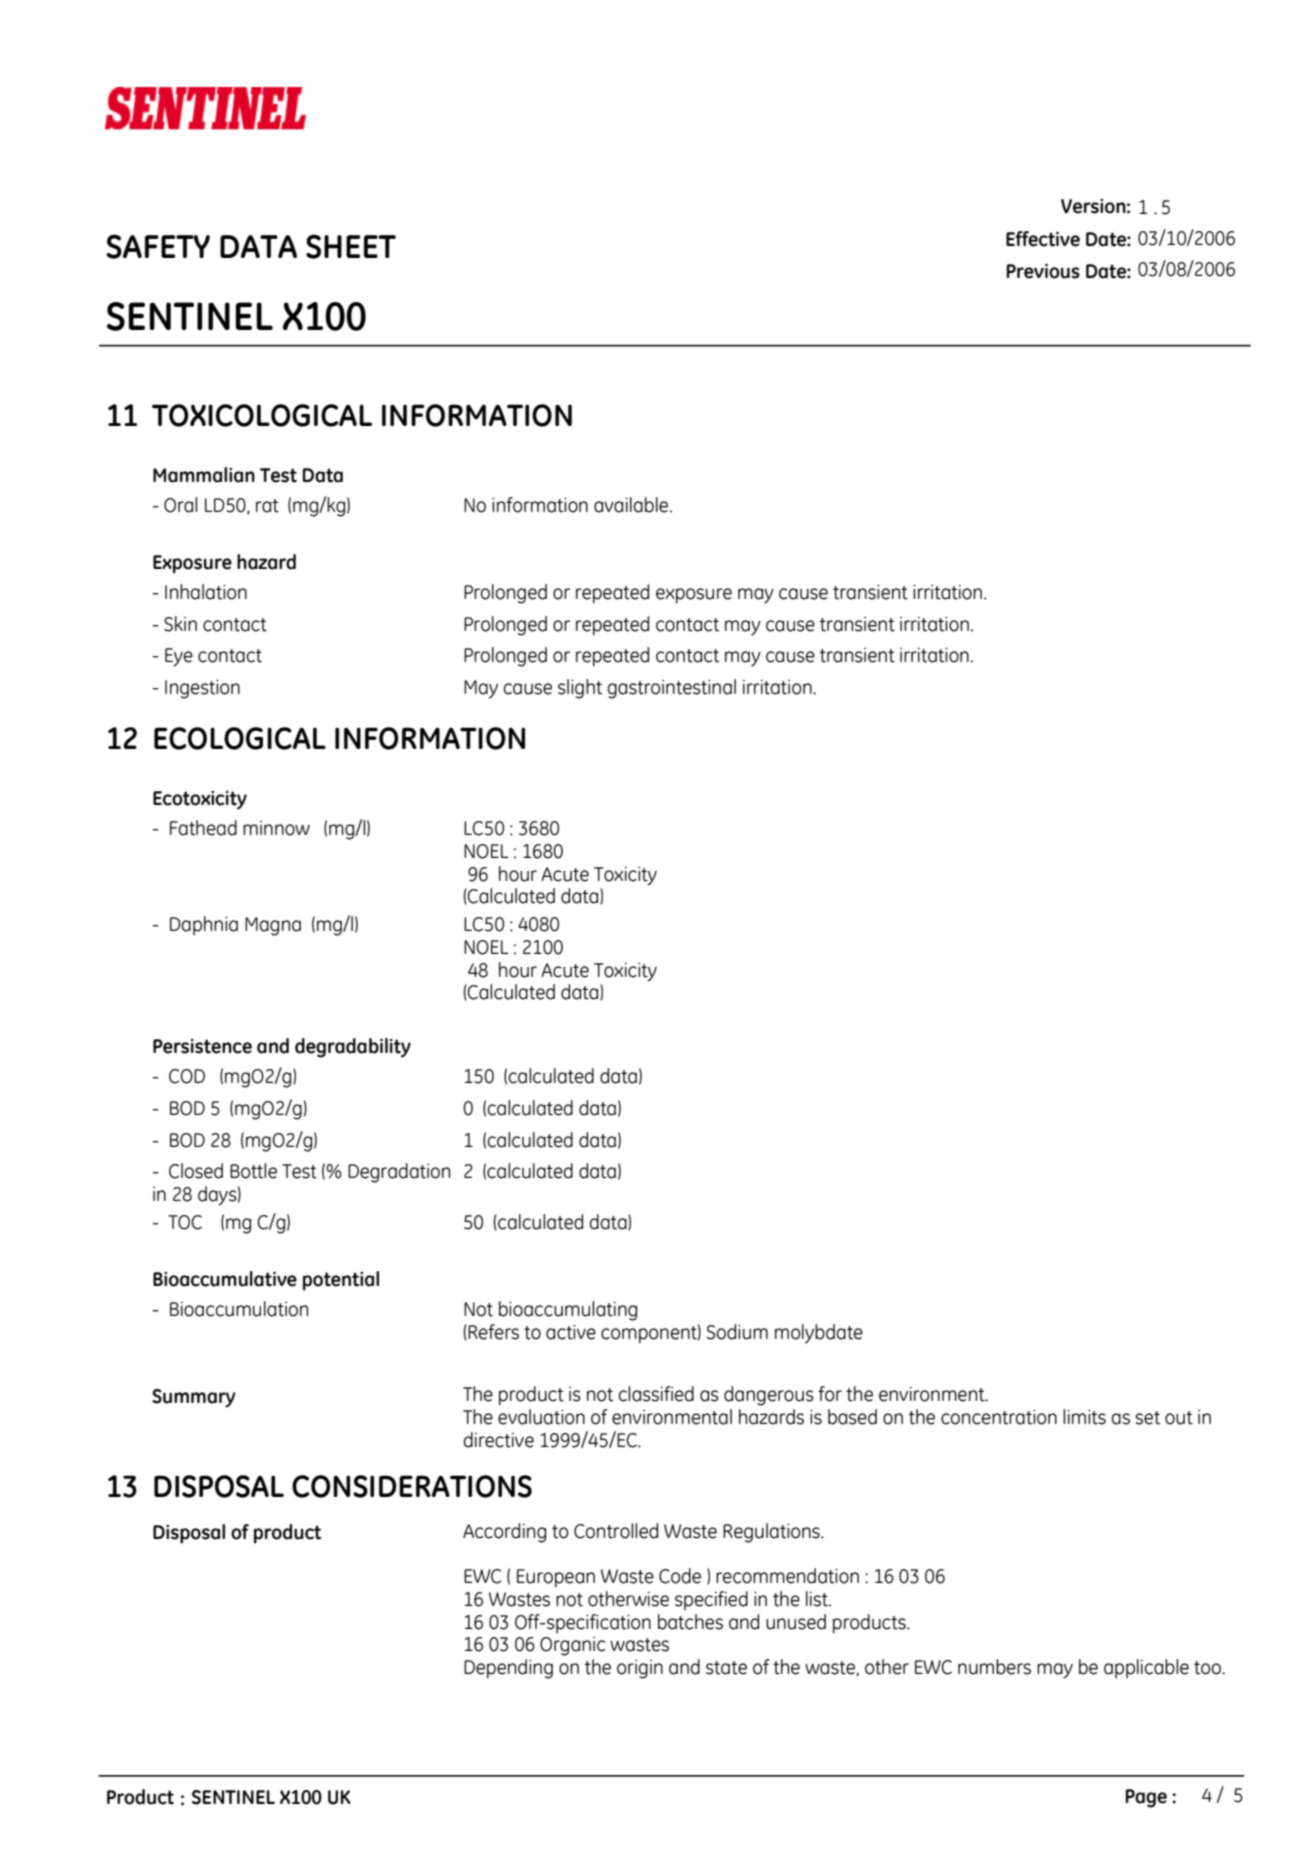 The height and width of the image is (1857, 1312). I want to click on Previous, so click(1043, 271).
